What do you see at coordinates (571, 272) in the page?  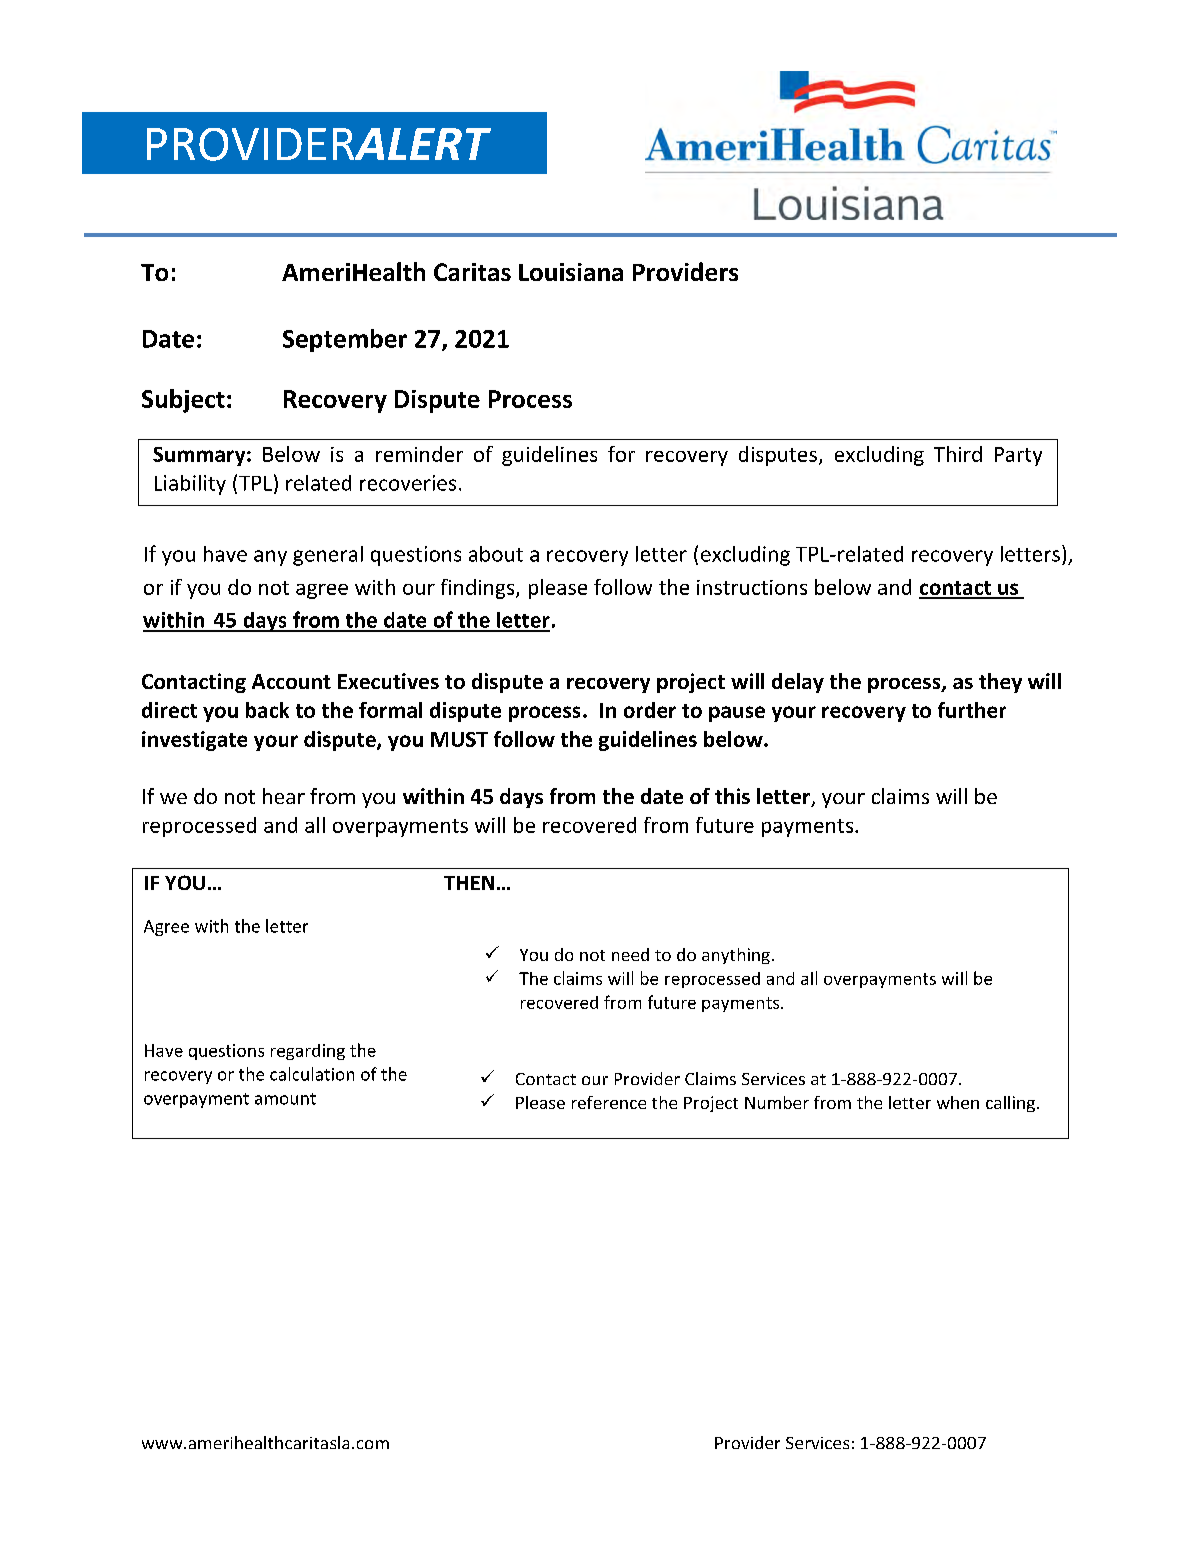 I see `Louisiana` at bounding box center [571, 272].
